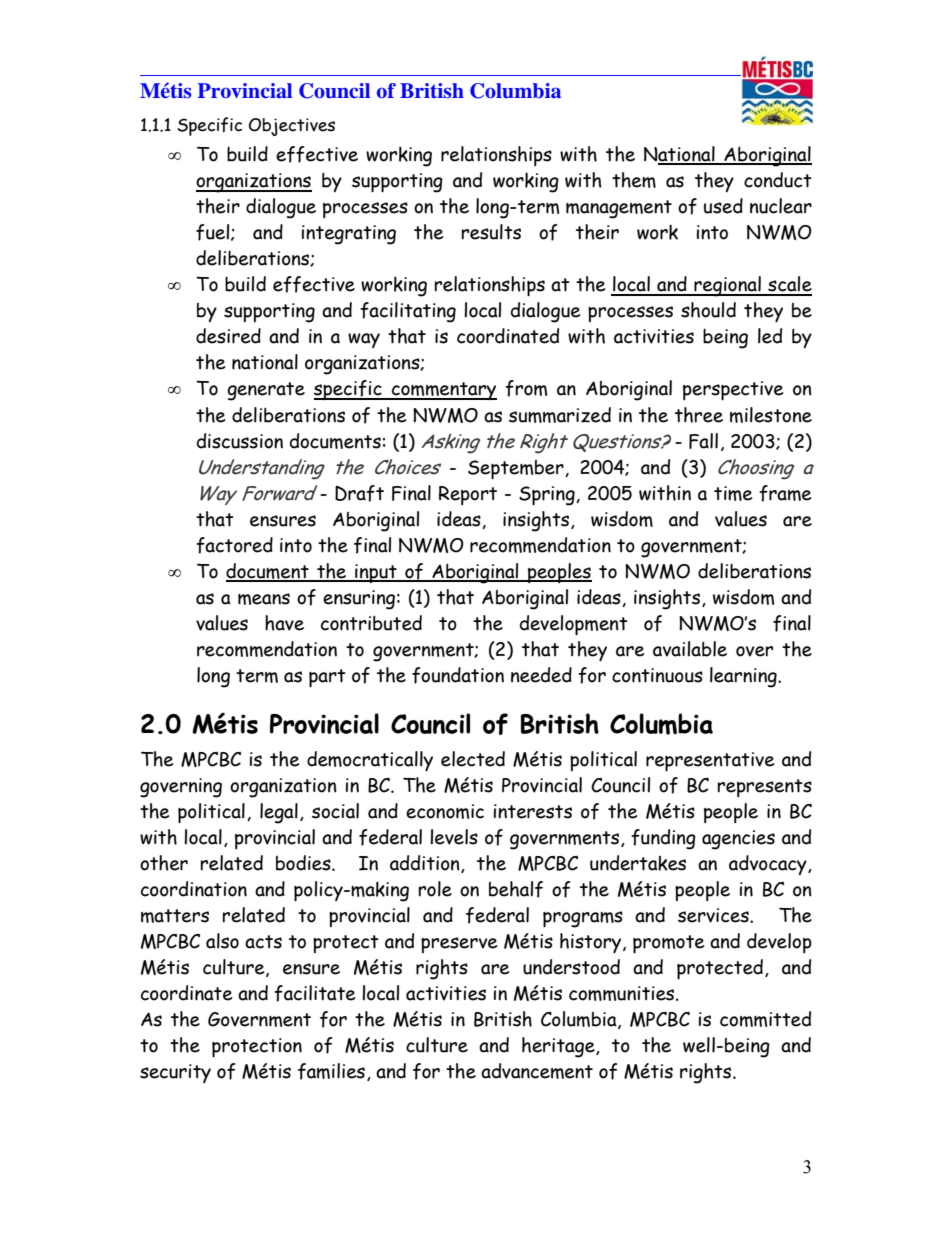 Image resolution: width=952 pixels, height=1233 pixels. Describe the element at coordinates (491, 232) in the page. I see `results` at that location.
